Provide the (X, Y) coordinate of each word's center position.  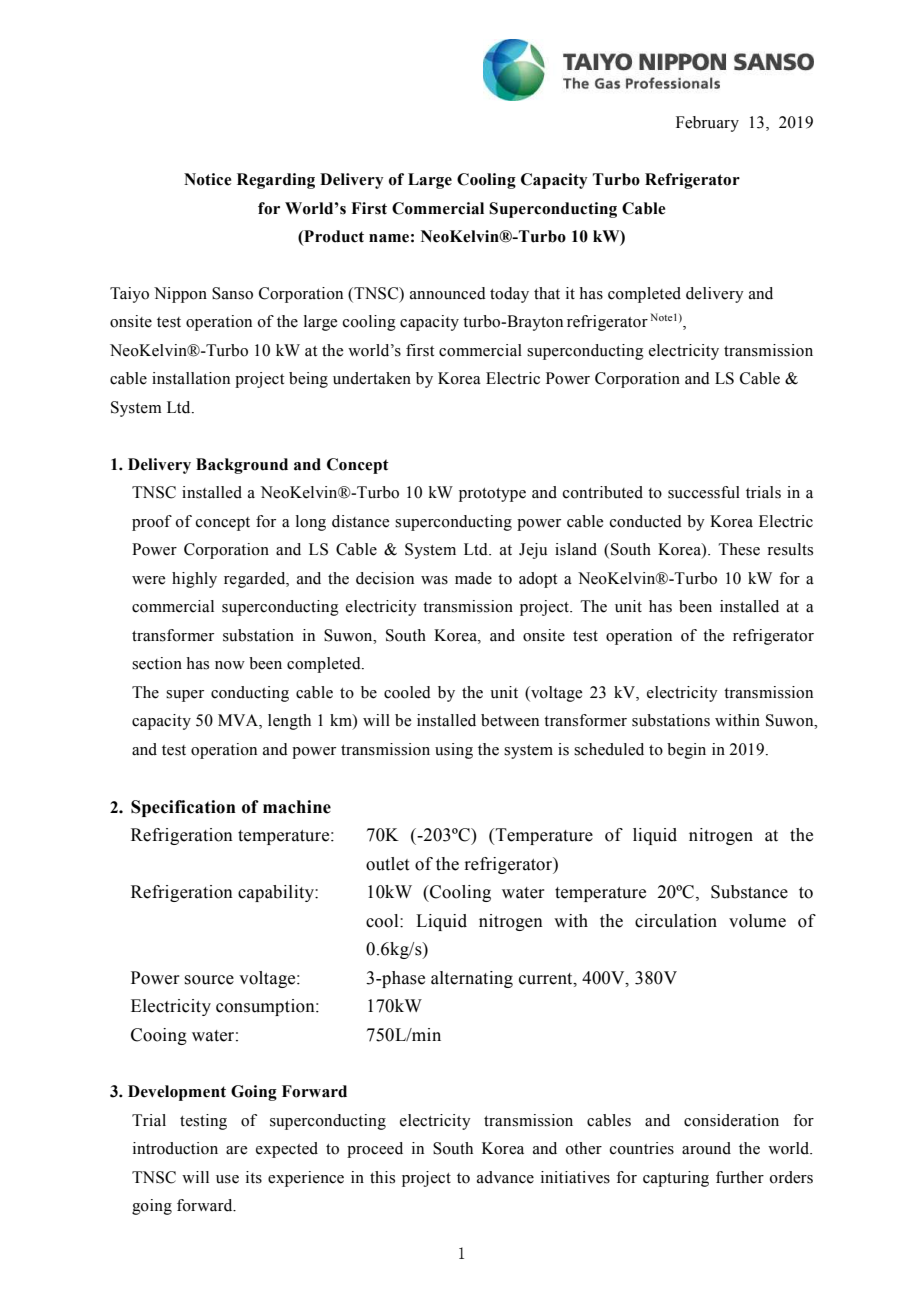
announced (448, 293)
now (230, 665)
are (236, 1150)
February (707, 124)
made (473, 578)
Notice (208, 179)
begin (686, 751)
